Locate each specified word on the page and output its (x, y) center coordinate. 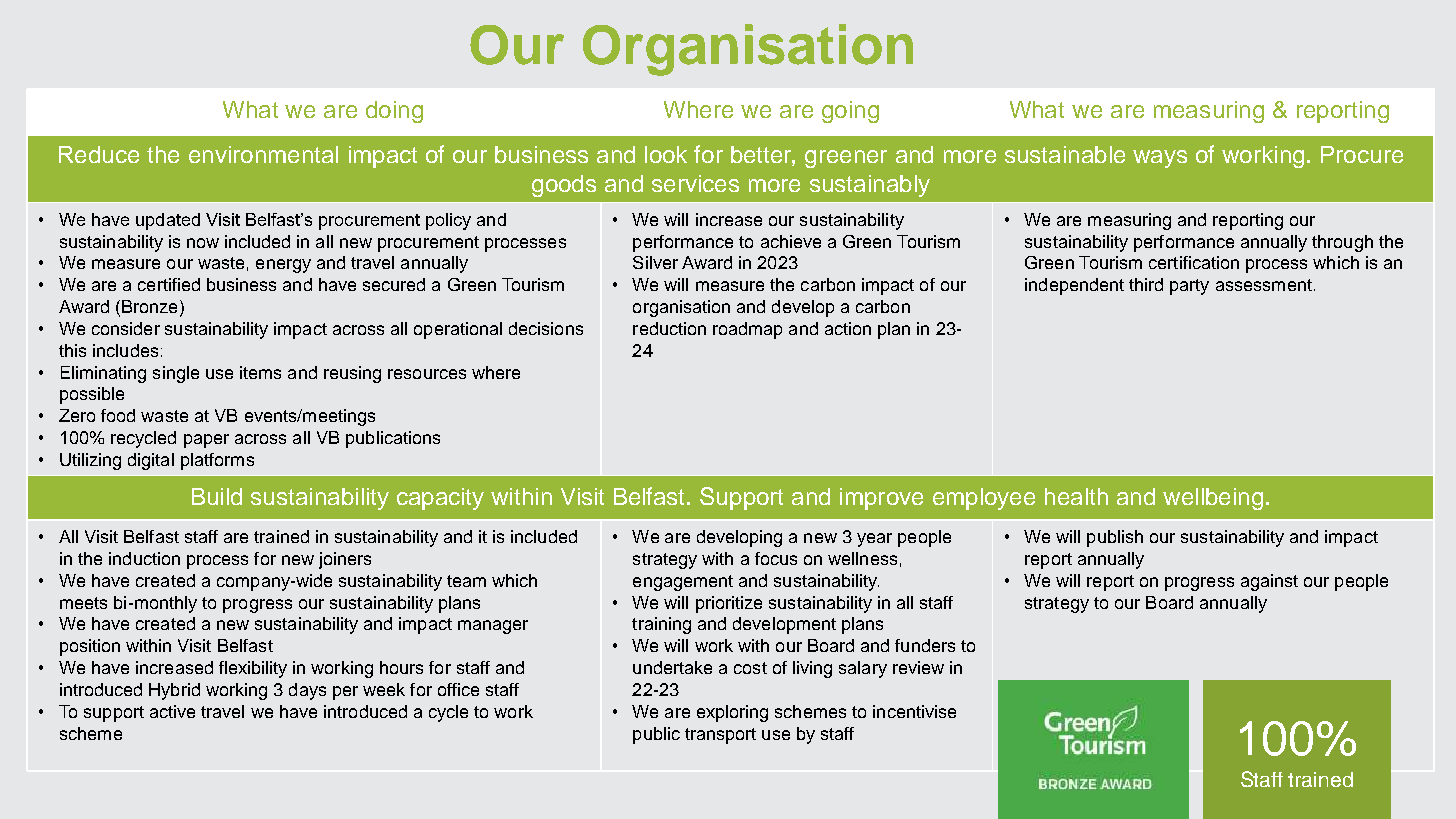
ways (1160, 159)
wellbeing (1213, 499)
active (172, 711)
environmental (263, 154)
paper (206, 441)
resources (427, 374)
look (666, 154)
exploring (732, 713)
